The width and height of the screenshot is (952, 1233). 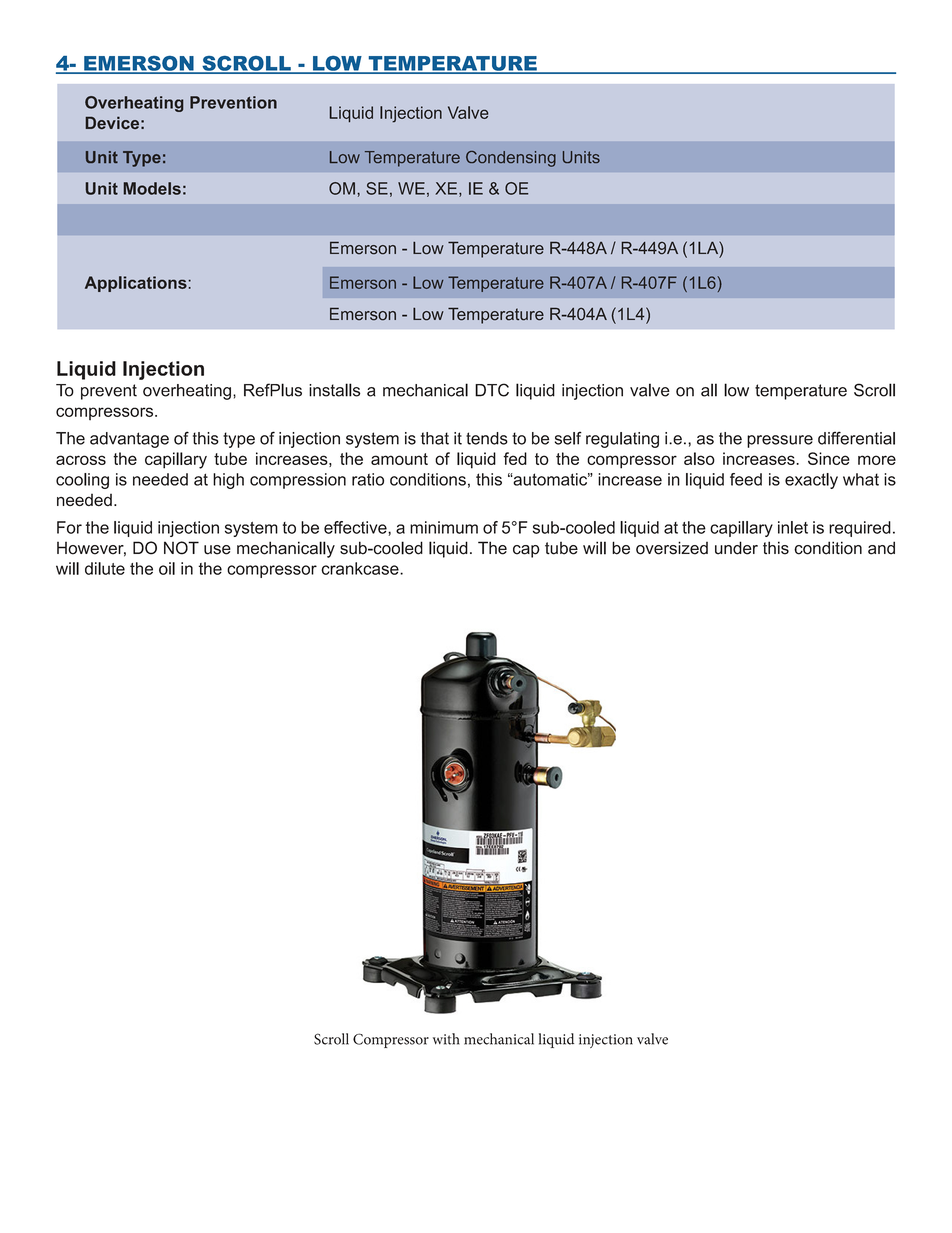 What do you see at coordinates (152, 188) in the screenshot?
I see `Models` at bounding box center [152, 188].
